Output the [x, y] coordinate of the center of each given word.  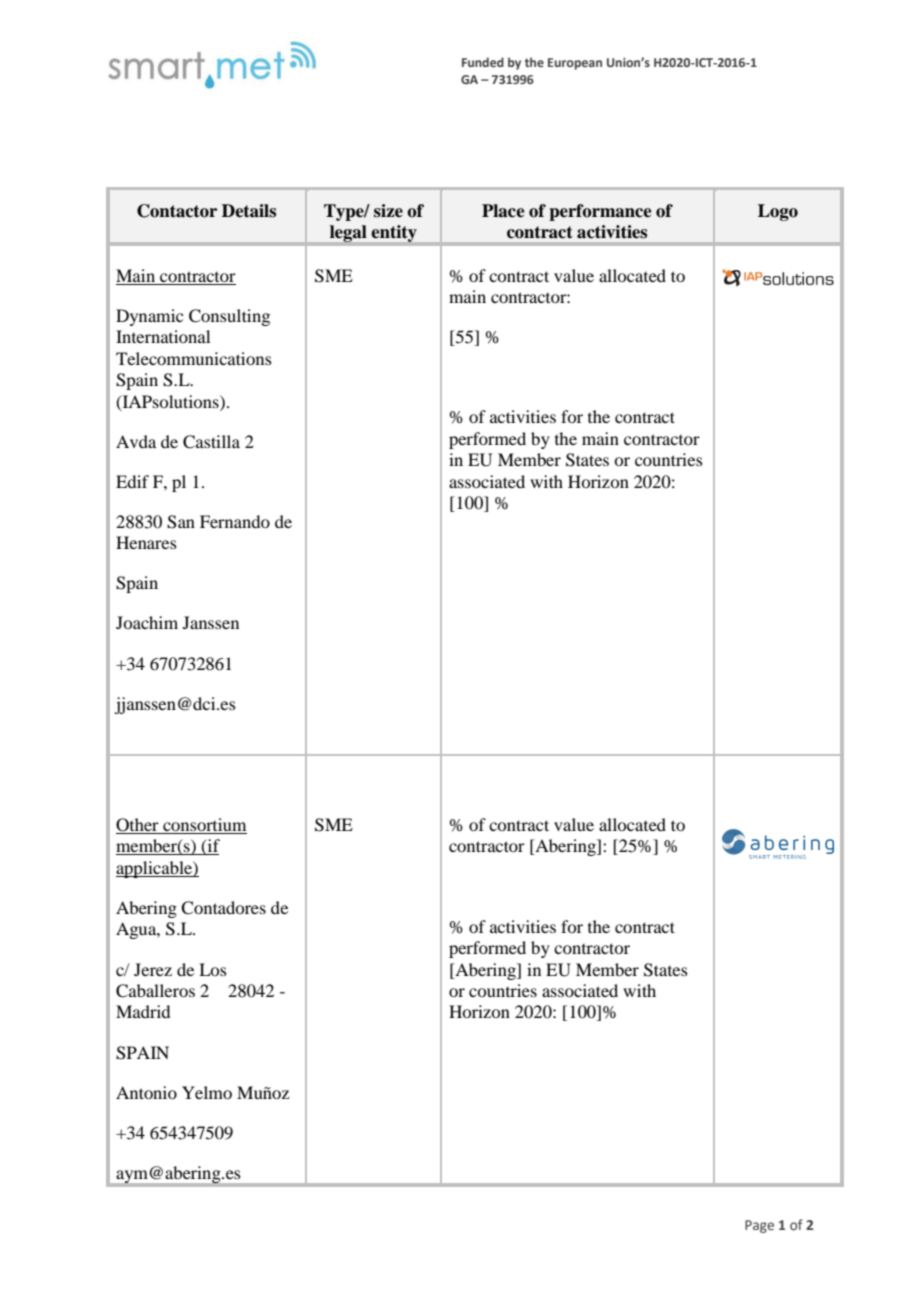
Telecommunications [194, 358]
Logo [778, 212]
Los [213, 969]
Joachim [147, 622]
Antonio [146, 1092]
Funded [483, 62]
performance [600, 212]
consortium [204, 826]
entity [394, 235]
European [575, 64]
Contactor [177, 211]
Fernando [235, 521]
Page [759, 1226]
